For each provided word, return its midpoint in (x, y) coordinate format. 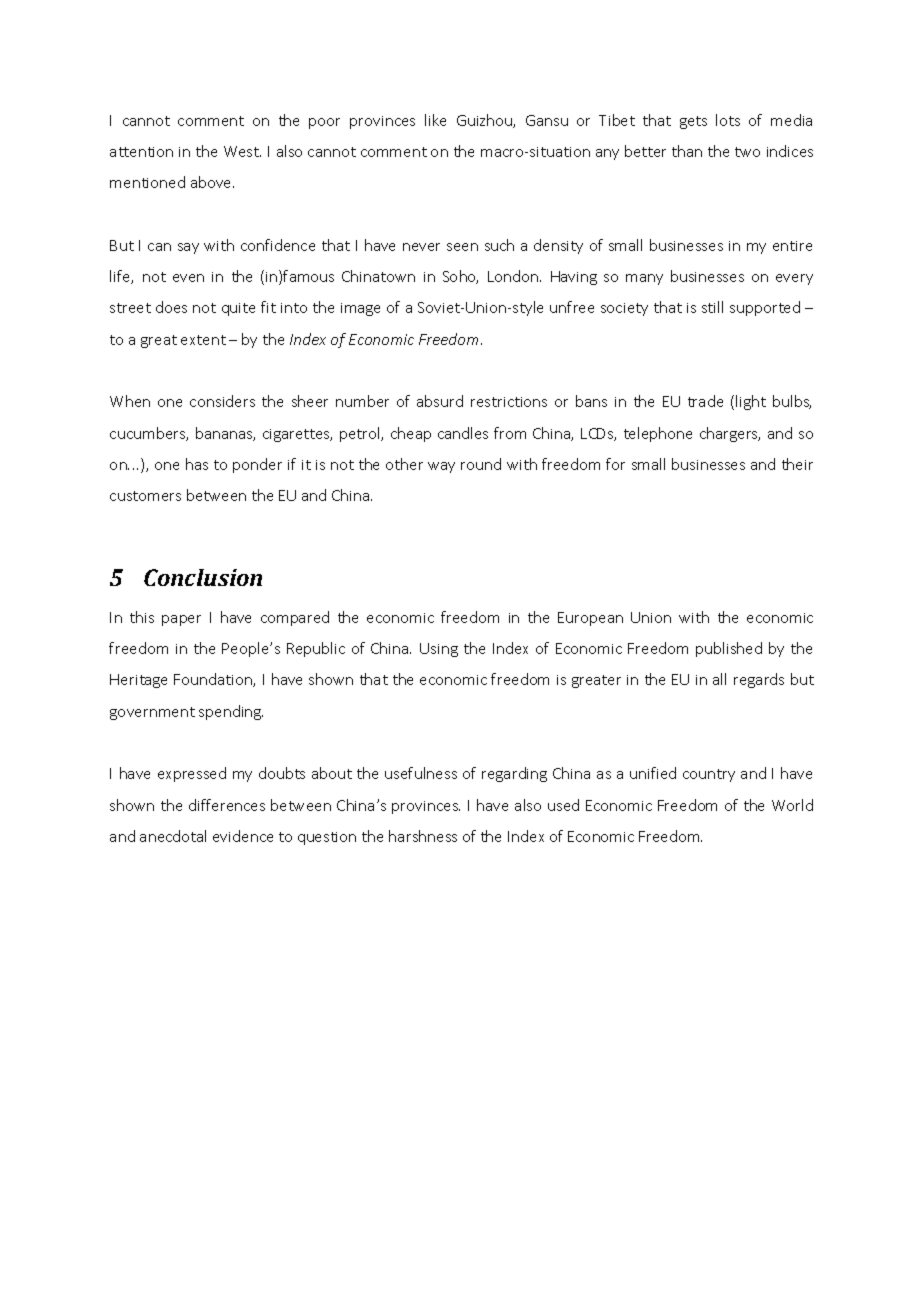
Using (439, 650)
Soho (460, 277)
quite (238, 309)
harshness (423, 836)
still (712, 307)
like (435, 120)
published (729, 649)
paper (181, 620)
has (197, 464)
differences (227, 805)
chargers (730, 434)
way (441, 467)
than (687, 151)
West (242, 151)
